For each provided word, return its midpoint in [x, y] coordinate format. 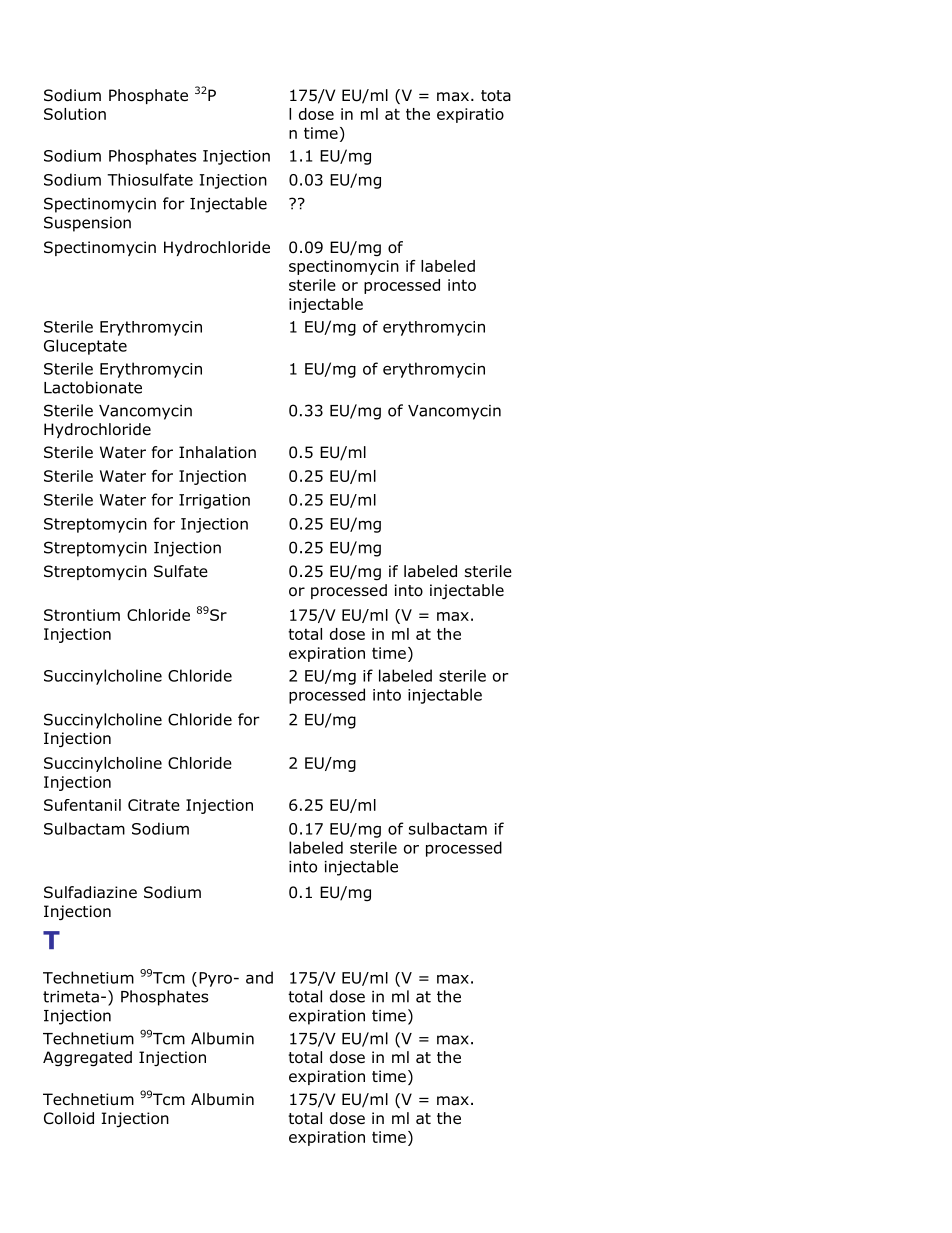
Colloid [69, 1118]
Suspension [87, 224]
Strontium [82, 615]
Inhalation [217, 452]
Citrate [154, 805]
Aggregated [87, 1059]
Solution [75, 114]
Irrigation [214, 501]
